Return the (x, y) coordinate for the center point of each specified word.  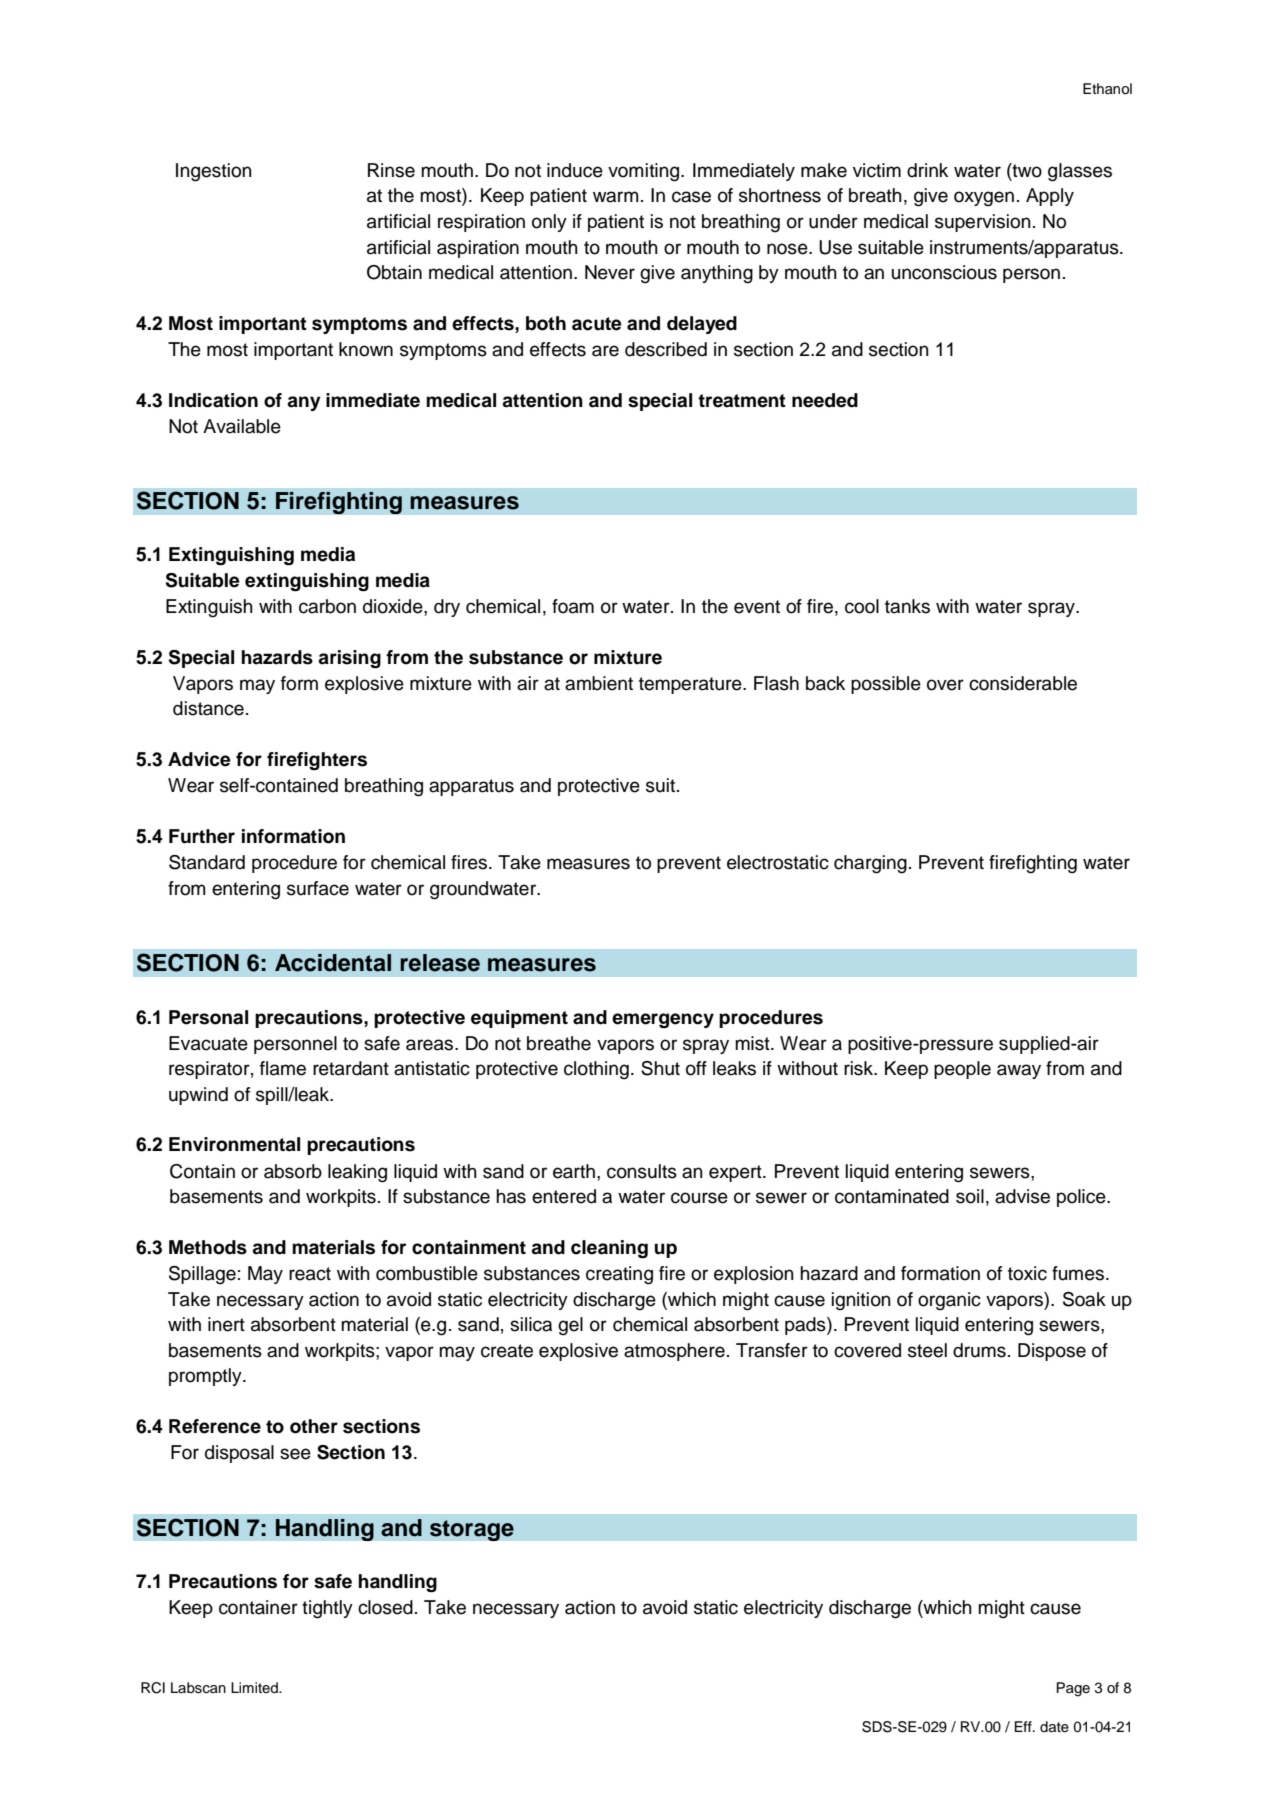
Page (1073, 1689)
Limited (255, 1687)
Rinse (391, 170)
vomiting (645, 172)
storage (472, 1530)
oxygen (984, 199)
